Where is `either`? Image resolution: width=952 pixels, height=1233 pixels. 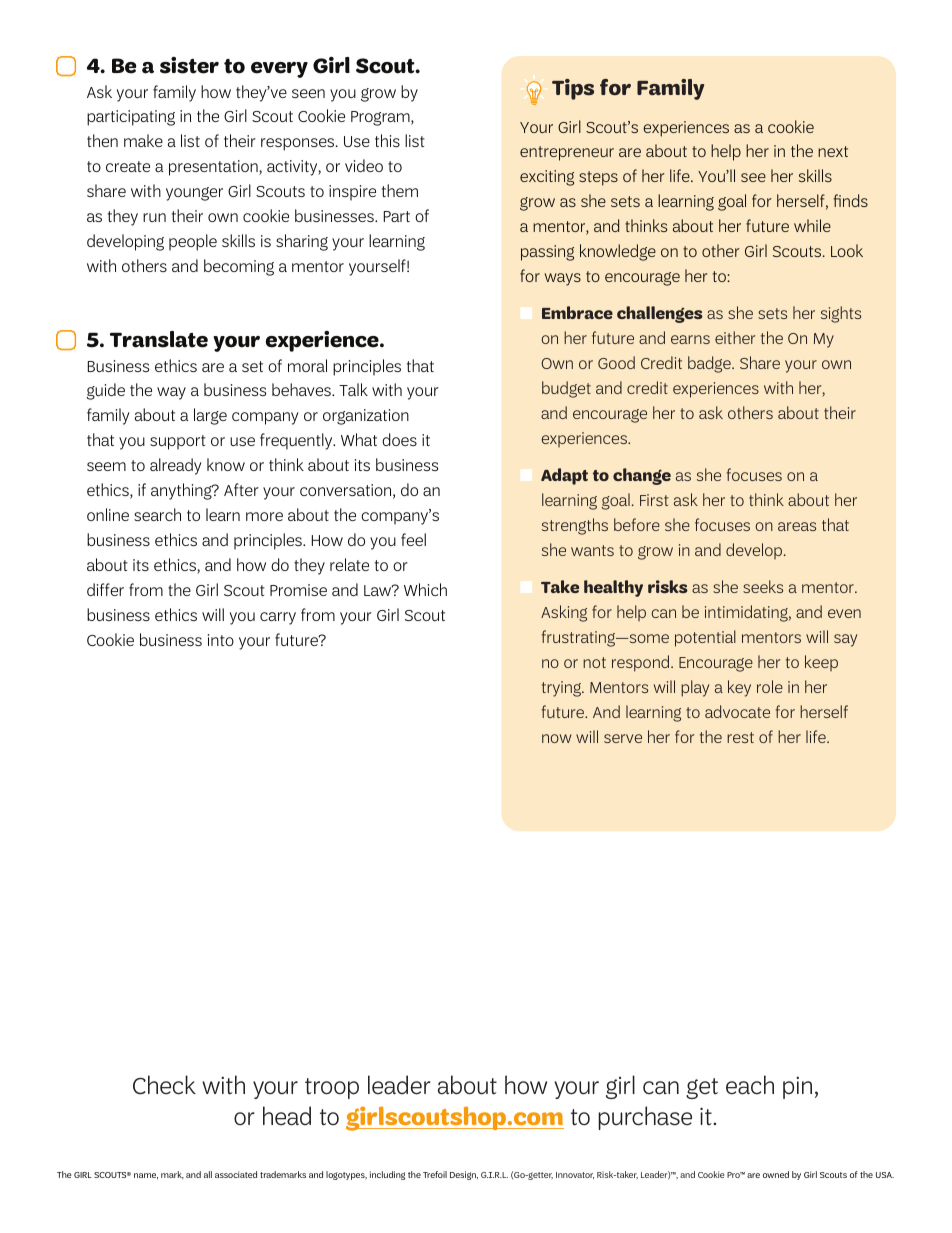 either is located at coordinates (735, 337).
